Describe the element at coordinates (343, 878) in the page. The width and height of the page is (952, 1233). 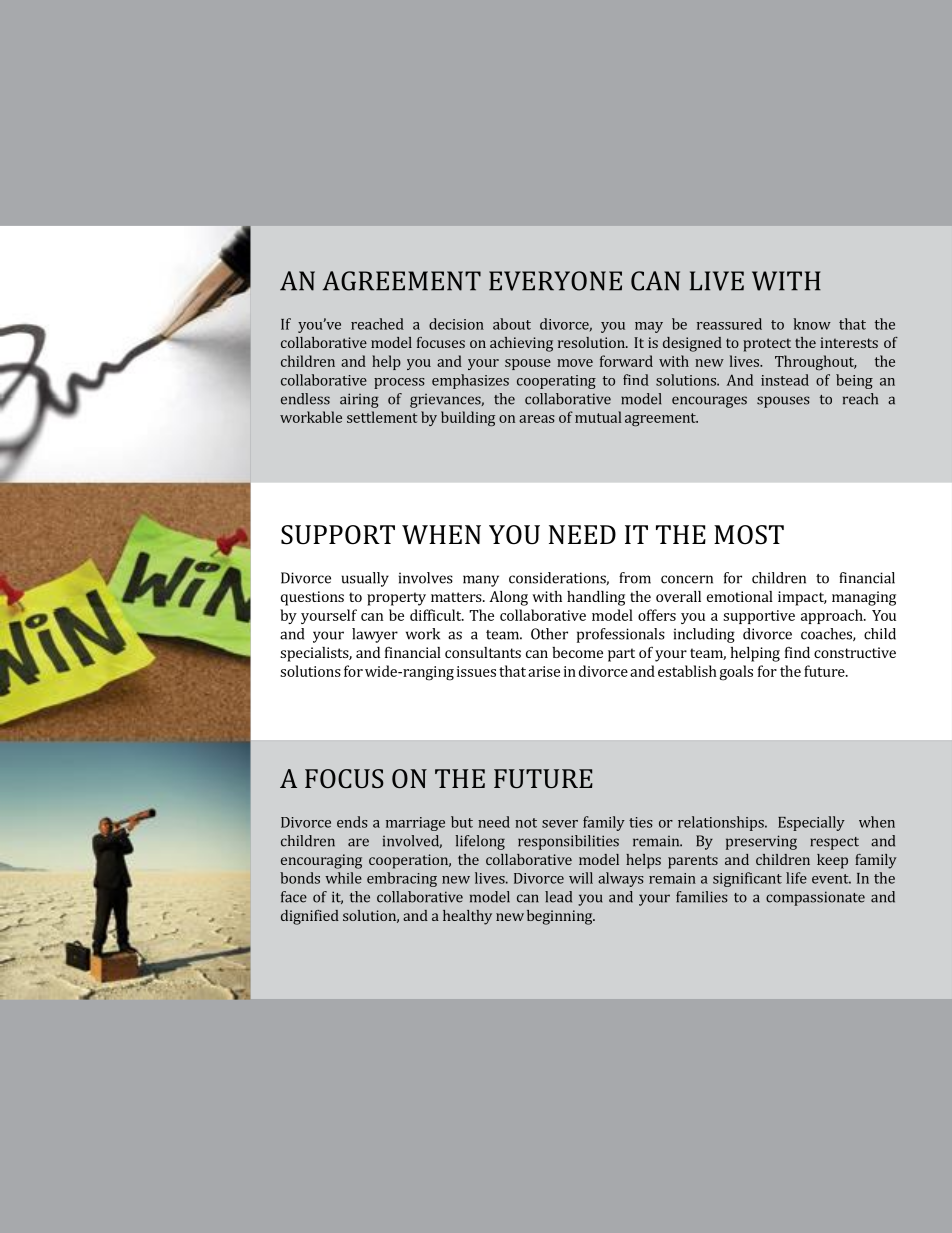
I see `while` at that location.
